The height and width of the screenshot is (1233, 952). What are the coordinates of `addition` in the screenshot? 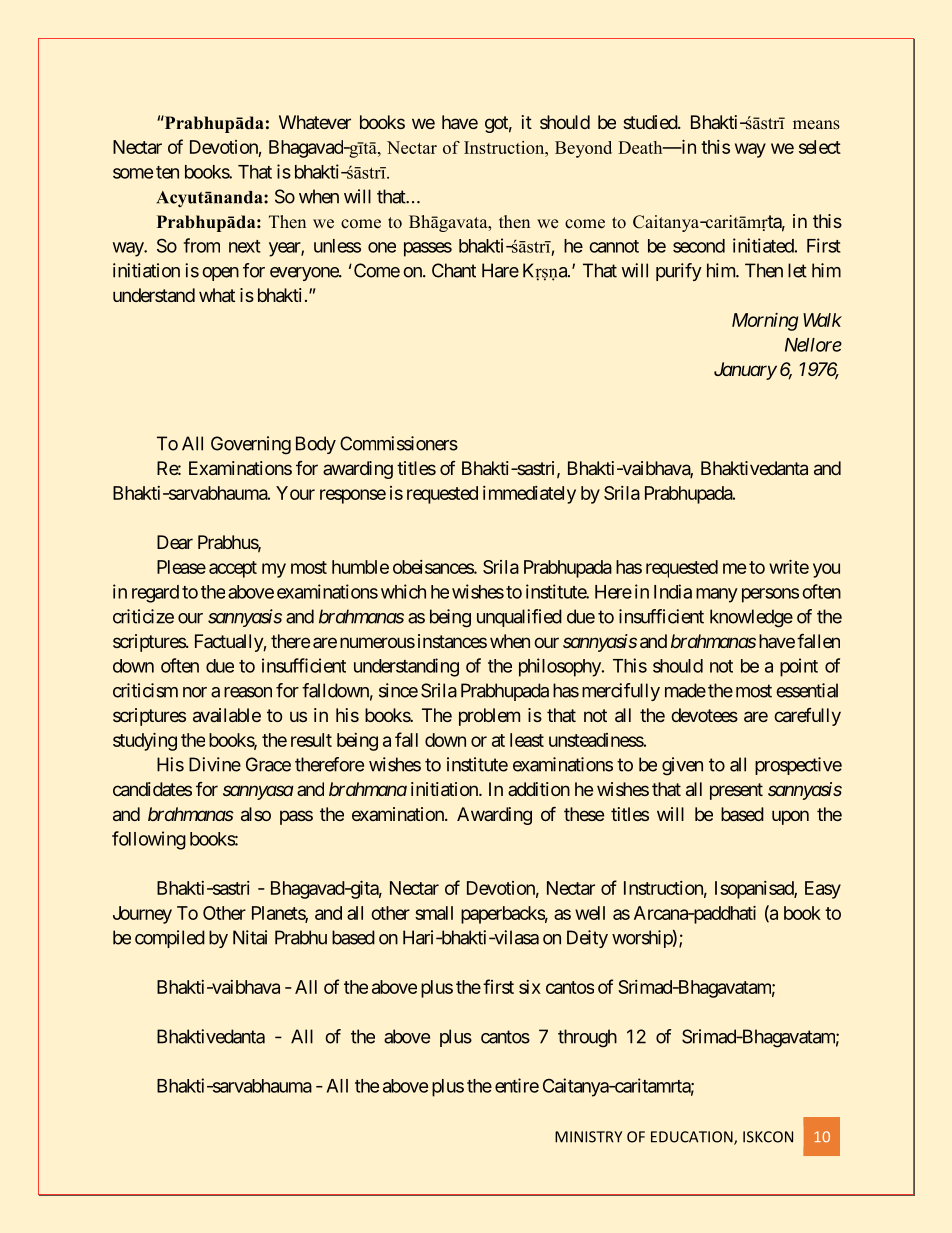 It's located at (539, 789).
